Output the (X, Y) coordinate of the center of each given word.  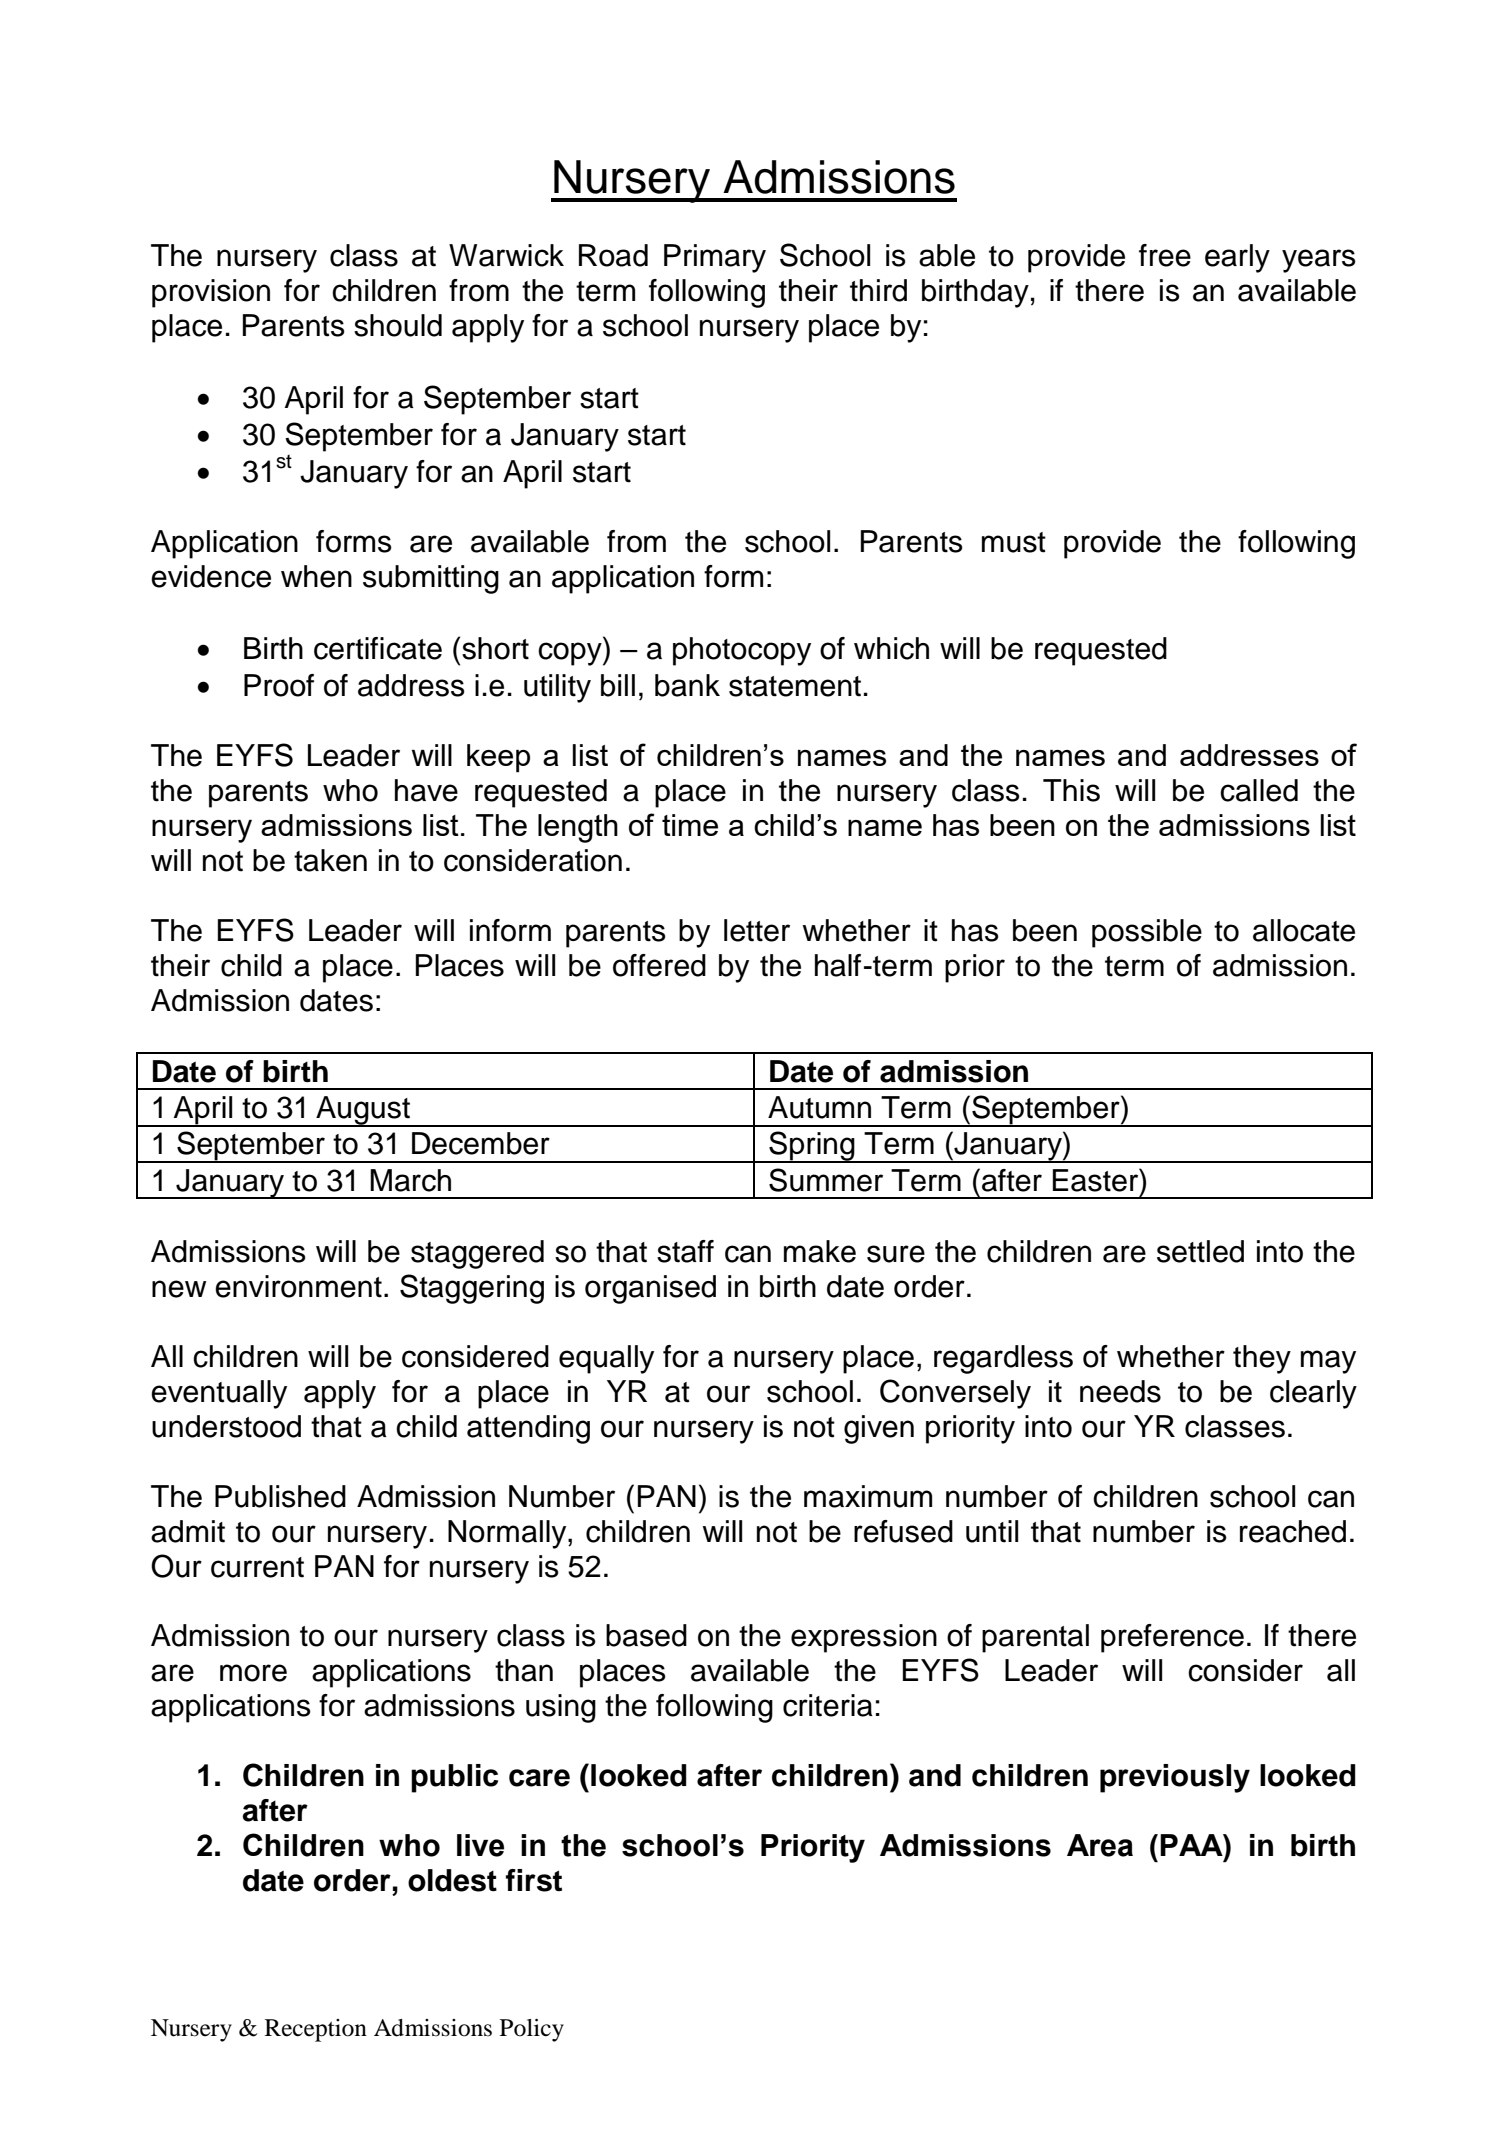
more (253, 1673)
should (398, 325)
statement (795, 686)
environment (298, 1286)
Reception (316, 2030)
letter (757, 930)
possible (1147, 933)
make (820, 1251)
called (1259, 790)
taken (330, 860)
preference (1172, 1638)
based (646, 1635)
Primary (715, 258)
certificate (378, 648)
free (1165, 255)
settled (1200, 1251)
